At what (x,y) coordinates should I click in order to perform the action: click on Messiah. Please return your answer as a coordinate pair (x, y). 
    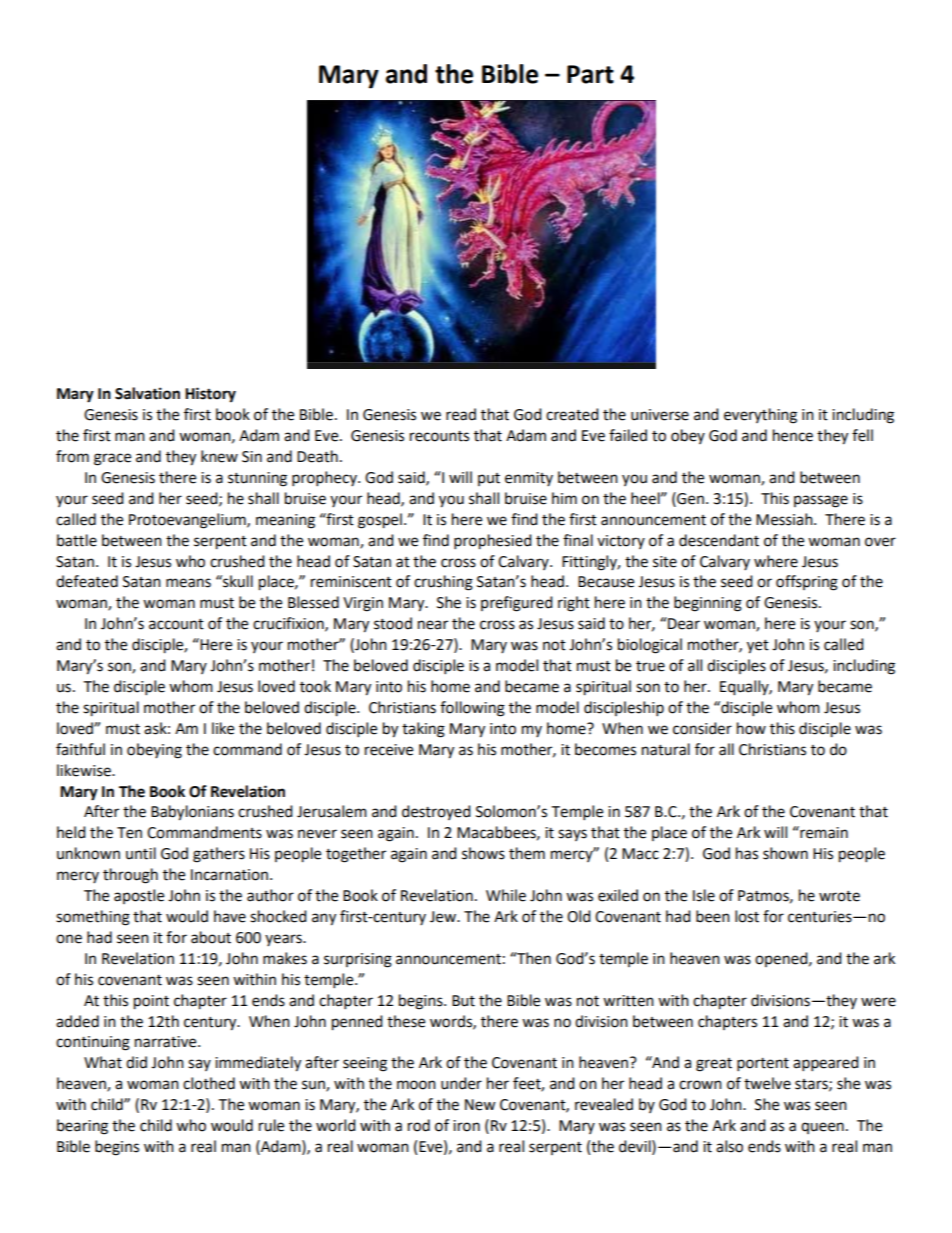
    Looking at the image, I should click on (785, 519).
